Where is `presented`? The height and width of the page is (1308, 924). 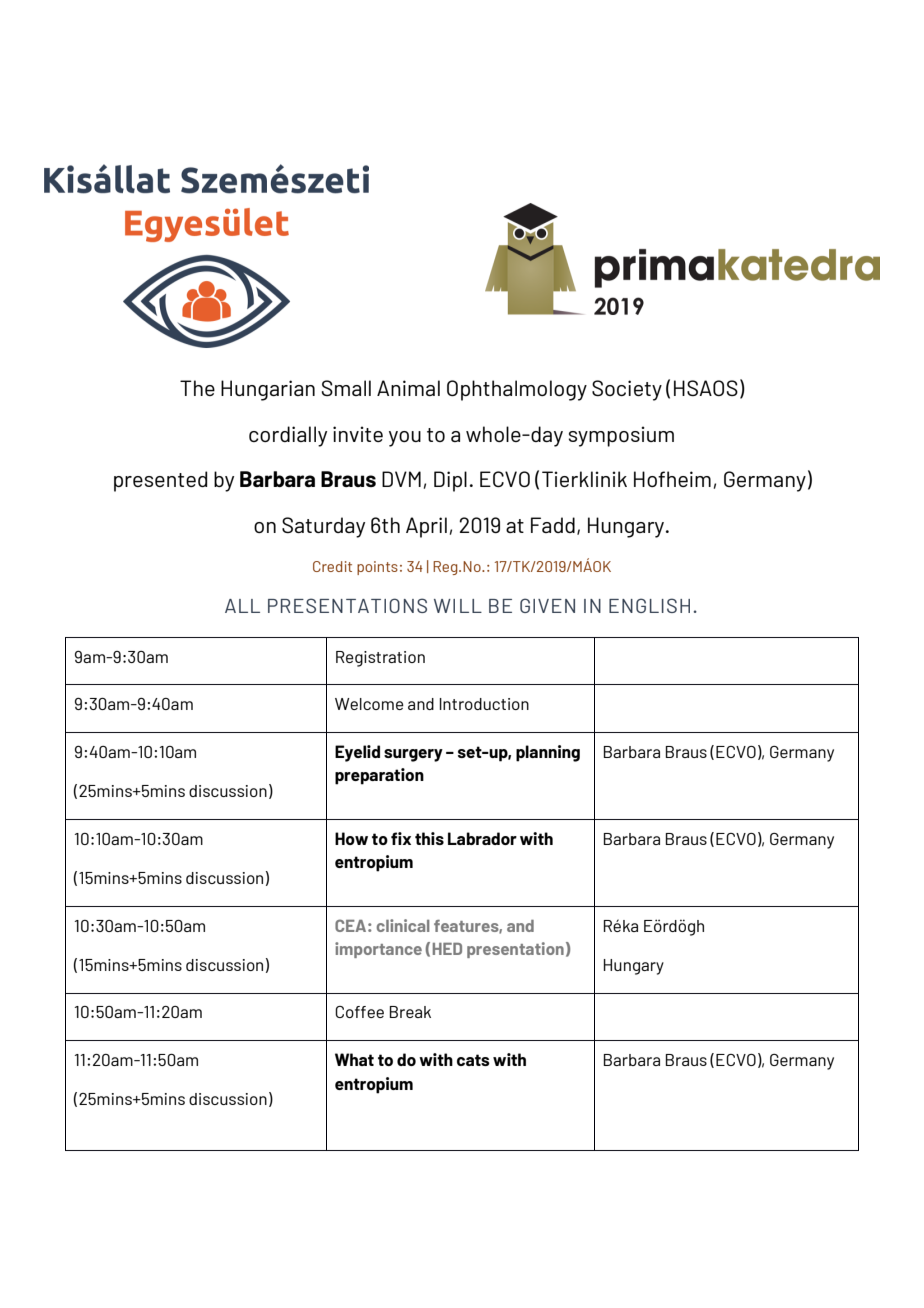
presented is located at coordinates (160, 481).
